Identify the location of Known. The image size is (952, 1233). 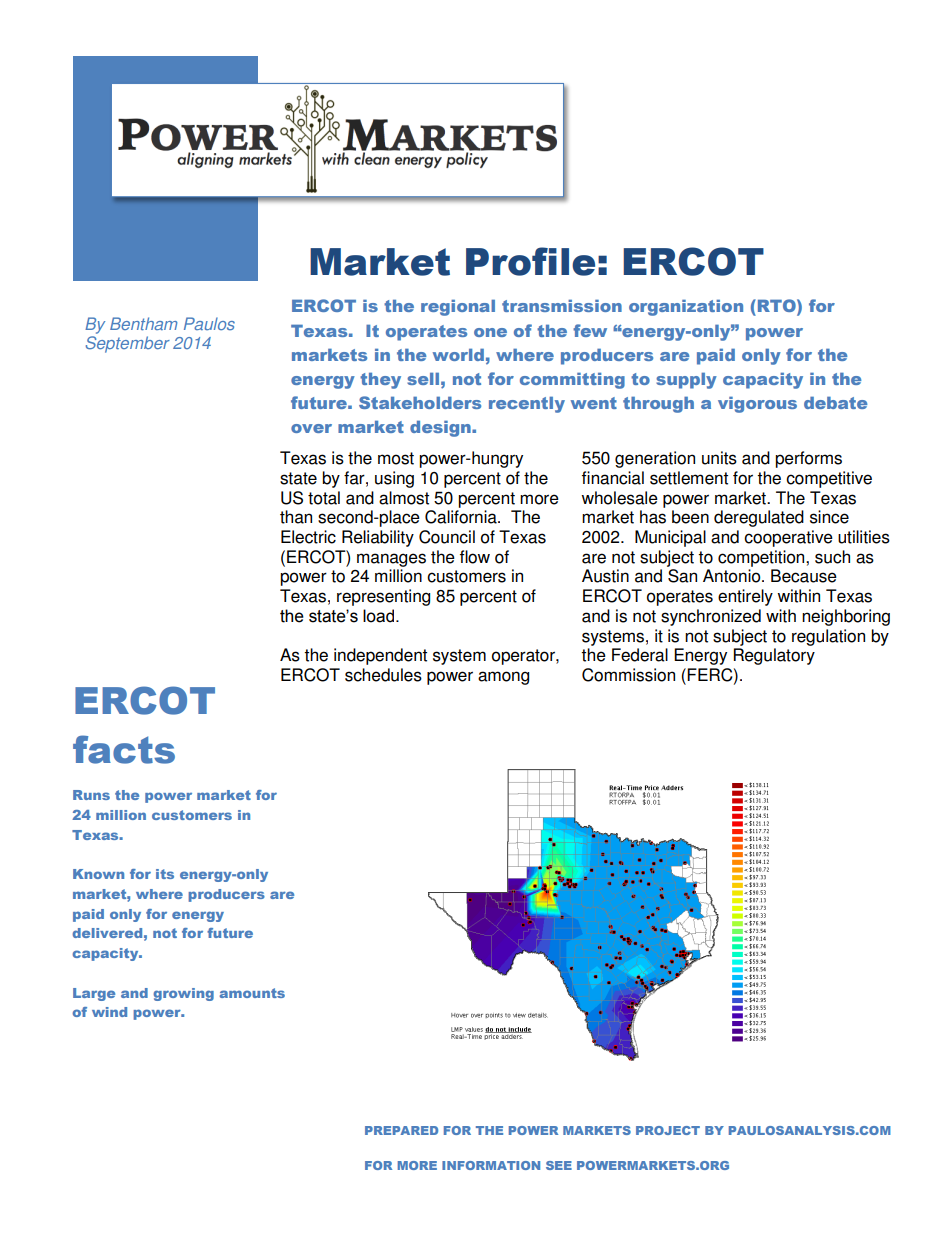
(98, 874).
